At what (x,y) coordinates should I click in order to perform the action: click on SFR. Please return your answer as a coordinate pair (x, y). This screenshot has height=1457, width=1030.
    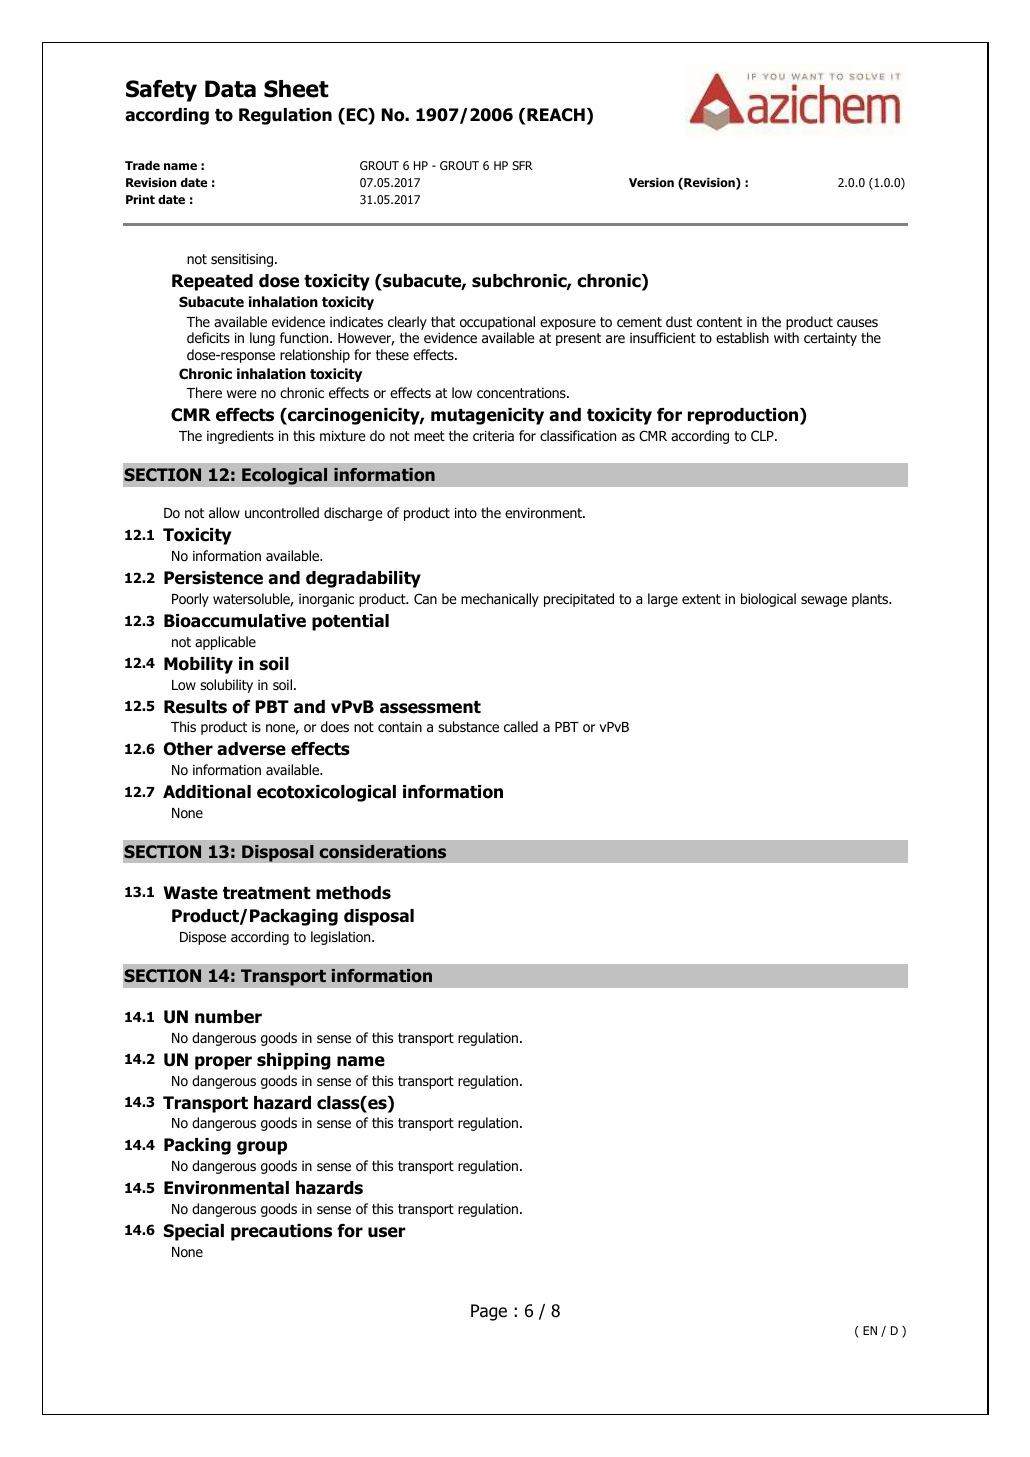
    Looking at the image, I should click on (522, 165).
